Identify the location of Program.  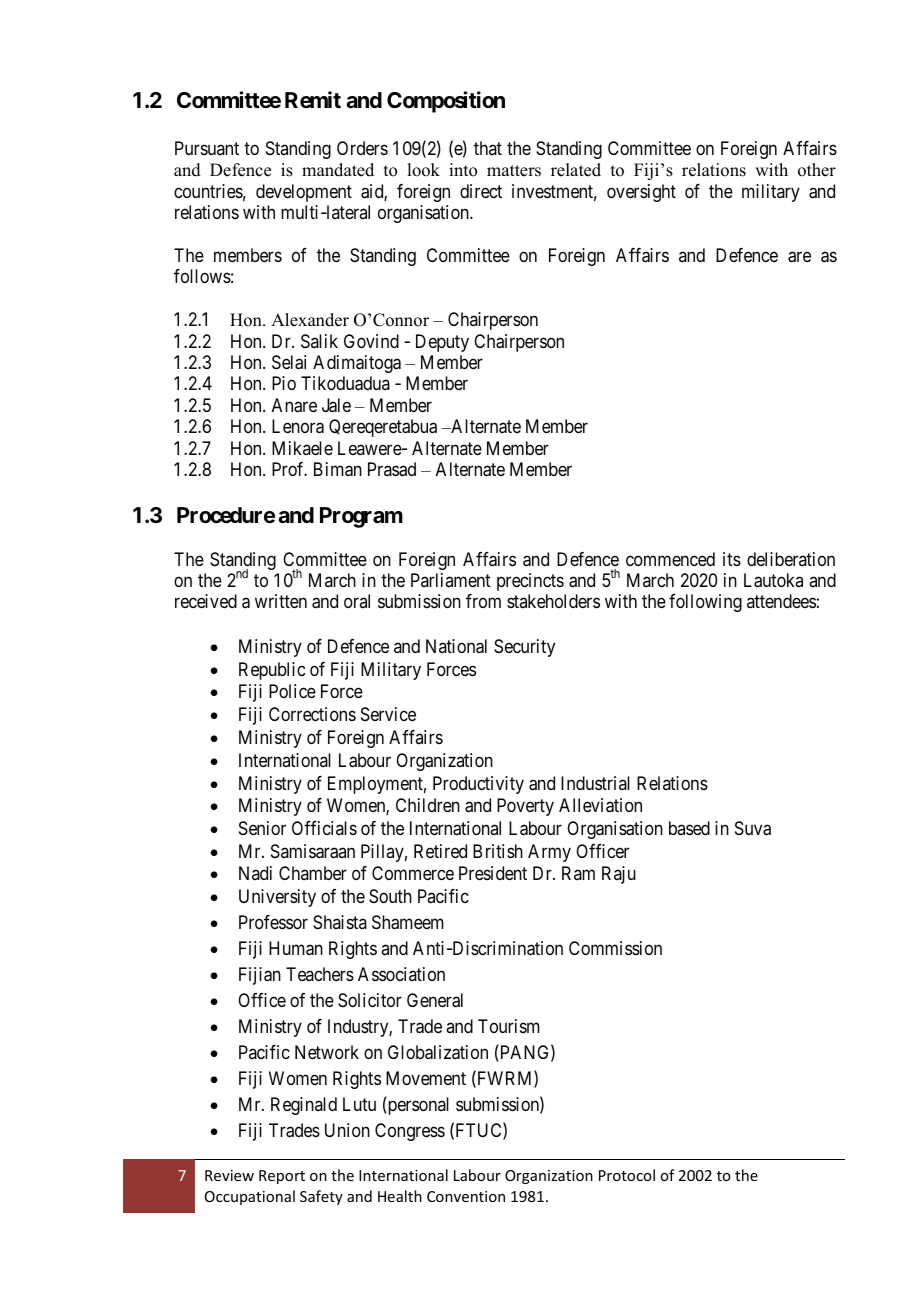
(361, 517).
